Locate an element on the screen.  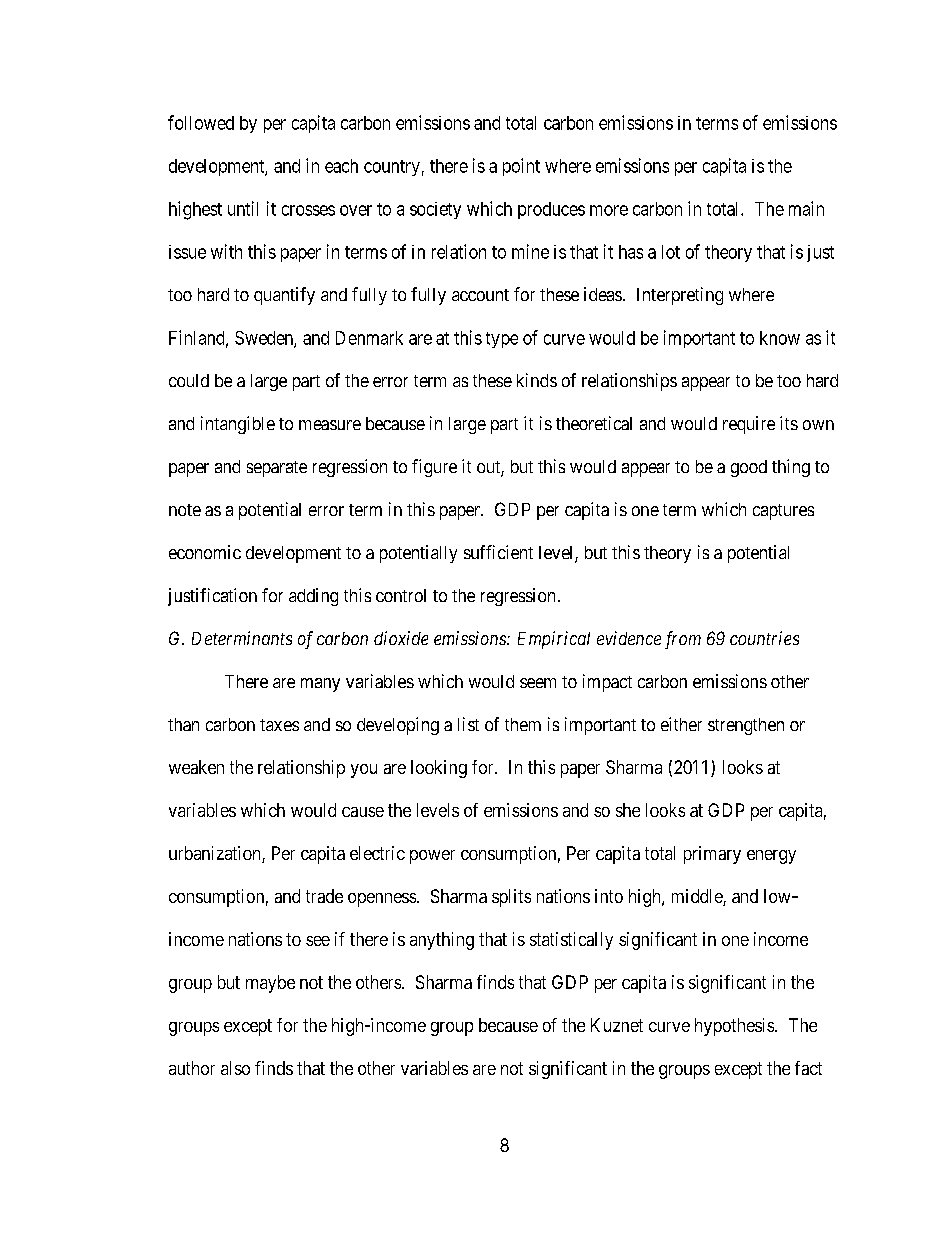
kinds is located at coordinates (537, 380).
